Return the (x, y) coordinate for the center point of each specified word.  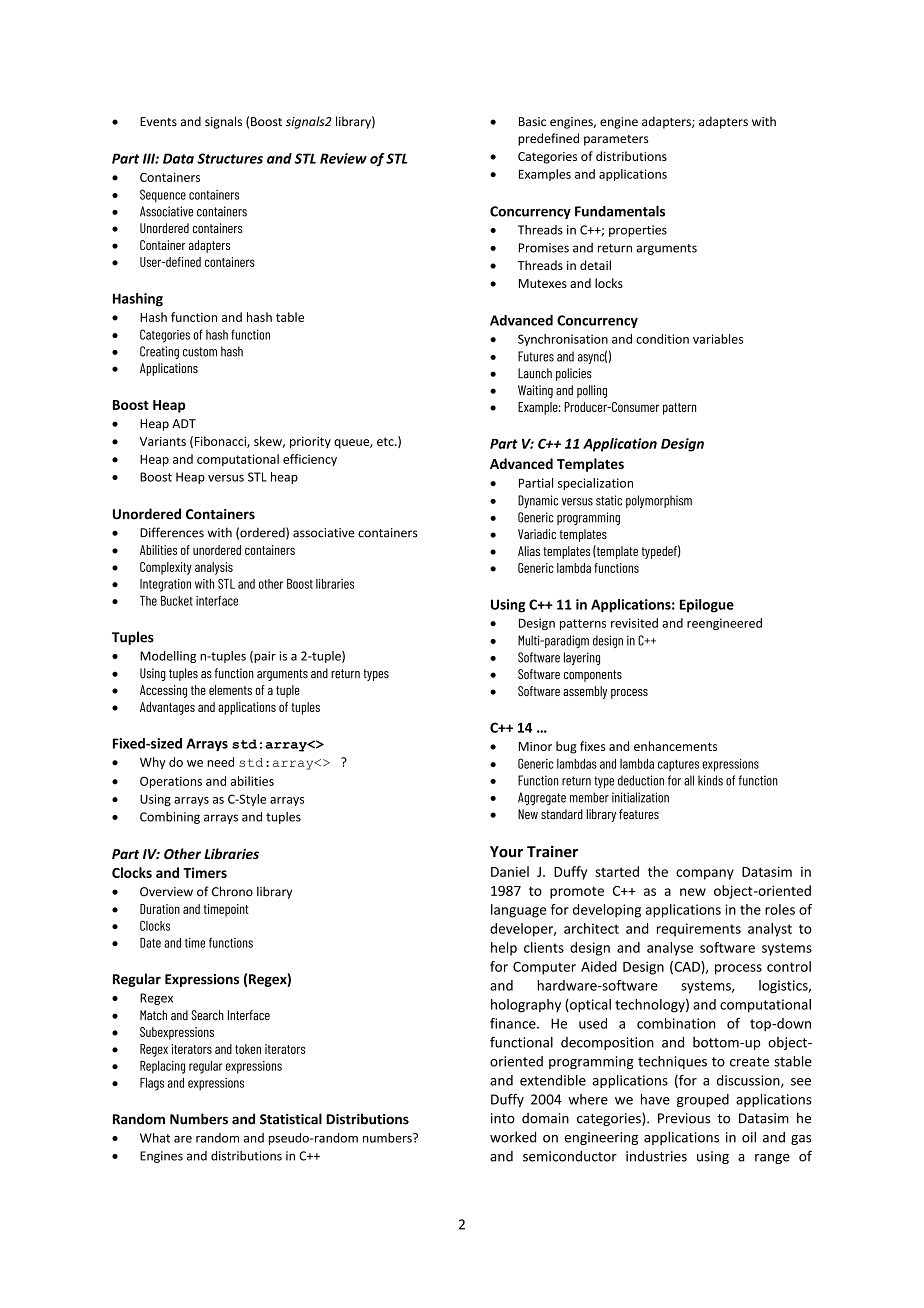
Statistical (291, 1119)
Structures (230, 158)
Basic (532, 121)
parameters (616, 140)
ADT (184, 423)
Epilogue (707, 606)
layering (582, 658)
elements (230, 690)
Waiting (535, 391)
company (705, 874)
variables (718, 339)
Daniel (510, 871)
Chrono (232, 891)
